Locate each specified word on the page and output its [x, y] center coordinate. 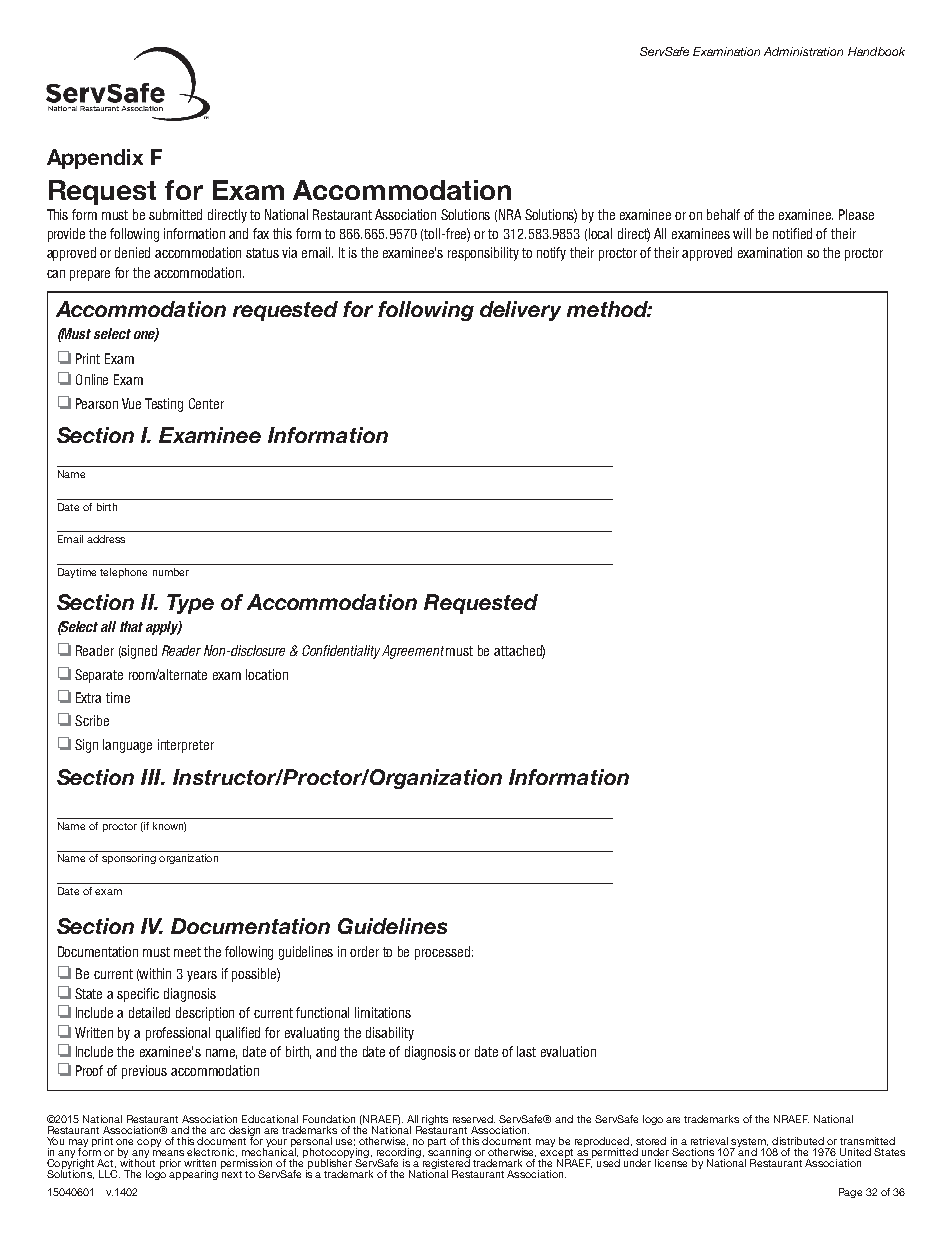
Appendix [95, 159]
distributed [798, 1141]
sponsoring [129, 859]
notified [792, 233]
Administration [803, 51]
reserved [474, 1119]
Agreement [413, 652]
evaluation [568, 1051]
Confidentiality [341, 652]
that [131, 626]
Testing [164, 405]
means [168, 1153]
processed [442, 953]
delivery [520, 311]
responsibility [483, 254]
